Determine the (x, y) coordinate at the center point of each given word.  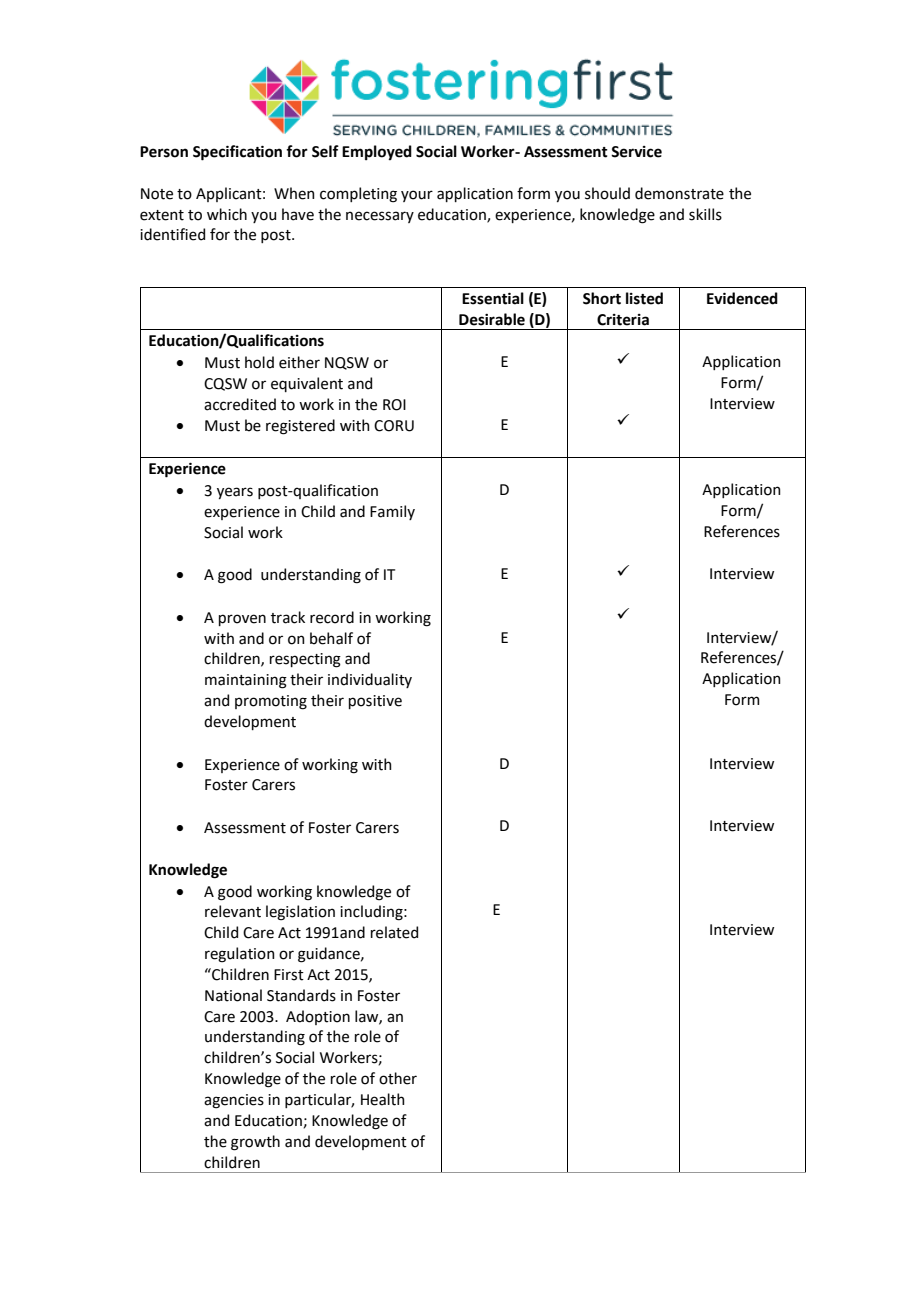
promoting (271, 702)
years (235, 493)
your (417, 196)
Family (392, 512)
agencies (234, 1101)
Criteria (623, 320)
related (394, 932)
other (398, 1078)
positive (375, 702)
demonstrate (679, 193)
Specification (237, 153)
